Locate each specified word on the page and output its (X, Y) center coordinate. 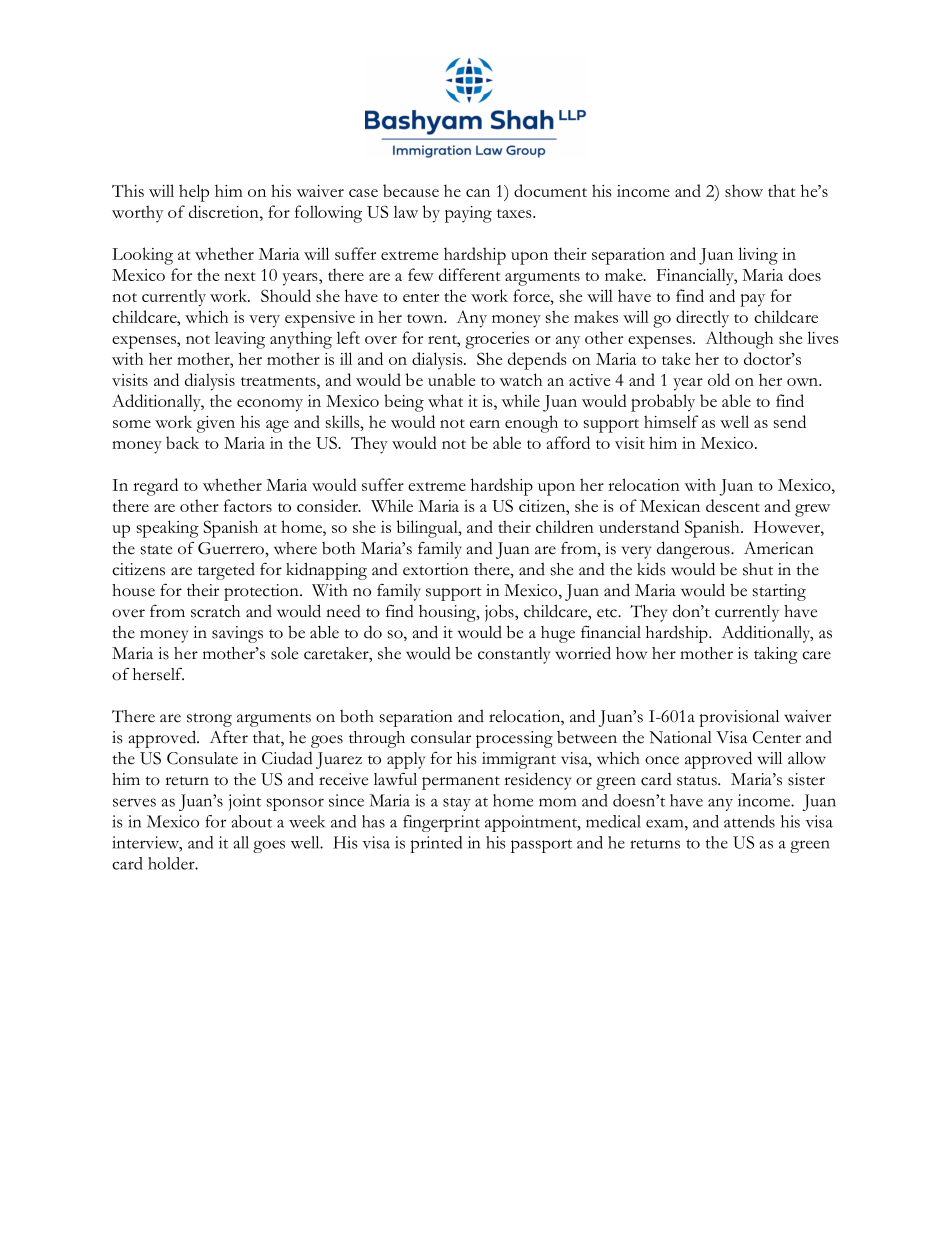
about (251, 821)
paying (468, 214)
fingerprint (441, 823)
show (744, 190)
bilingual (428, 529)
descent (733, 505)
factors (248, 505)
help (194, 193)
